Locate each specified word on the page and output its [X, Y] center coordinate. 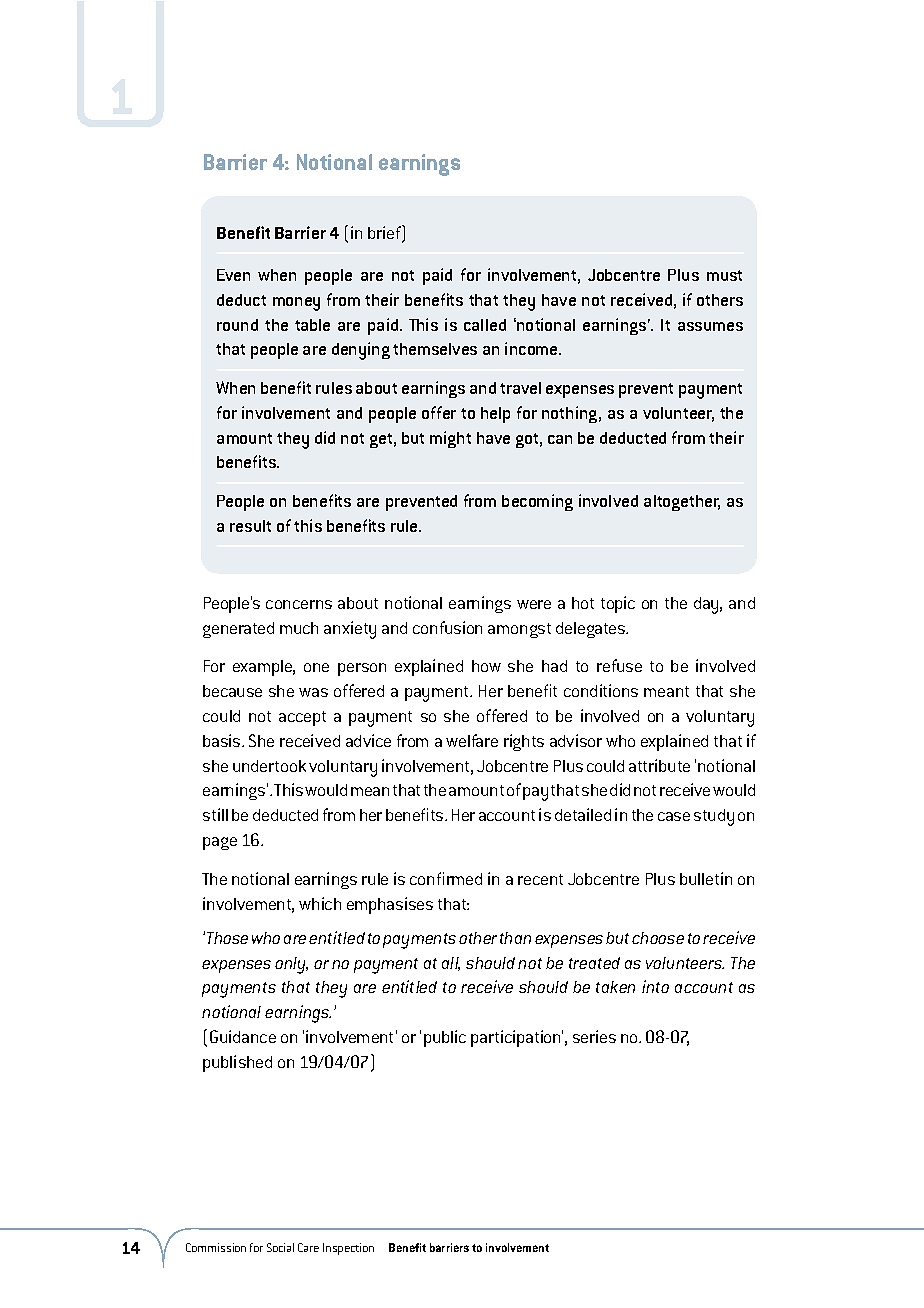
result [250, 526]
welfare [472, 740]
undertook [269, 766]
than [515, 938]
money [296, 304]
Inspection [348, 1249]
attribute [659, 765]
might [450, 439]
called [485, 325]
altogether [682, 503]
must [724, 275]
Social [280, 1247]
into [655, 986]
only [291, 965]
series [594, 1036]
